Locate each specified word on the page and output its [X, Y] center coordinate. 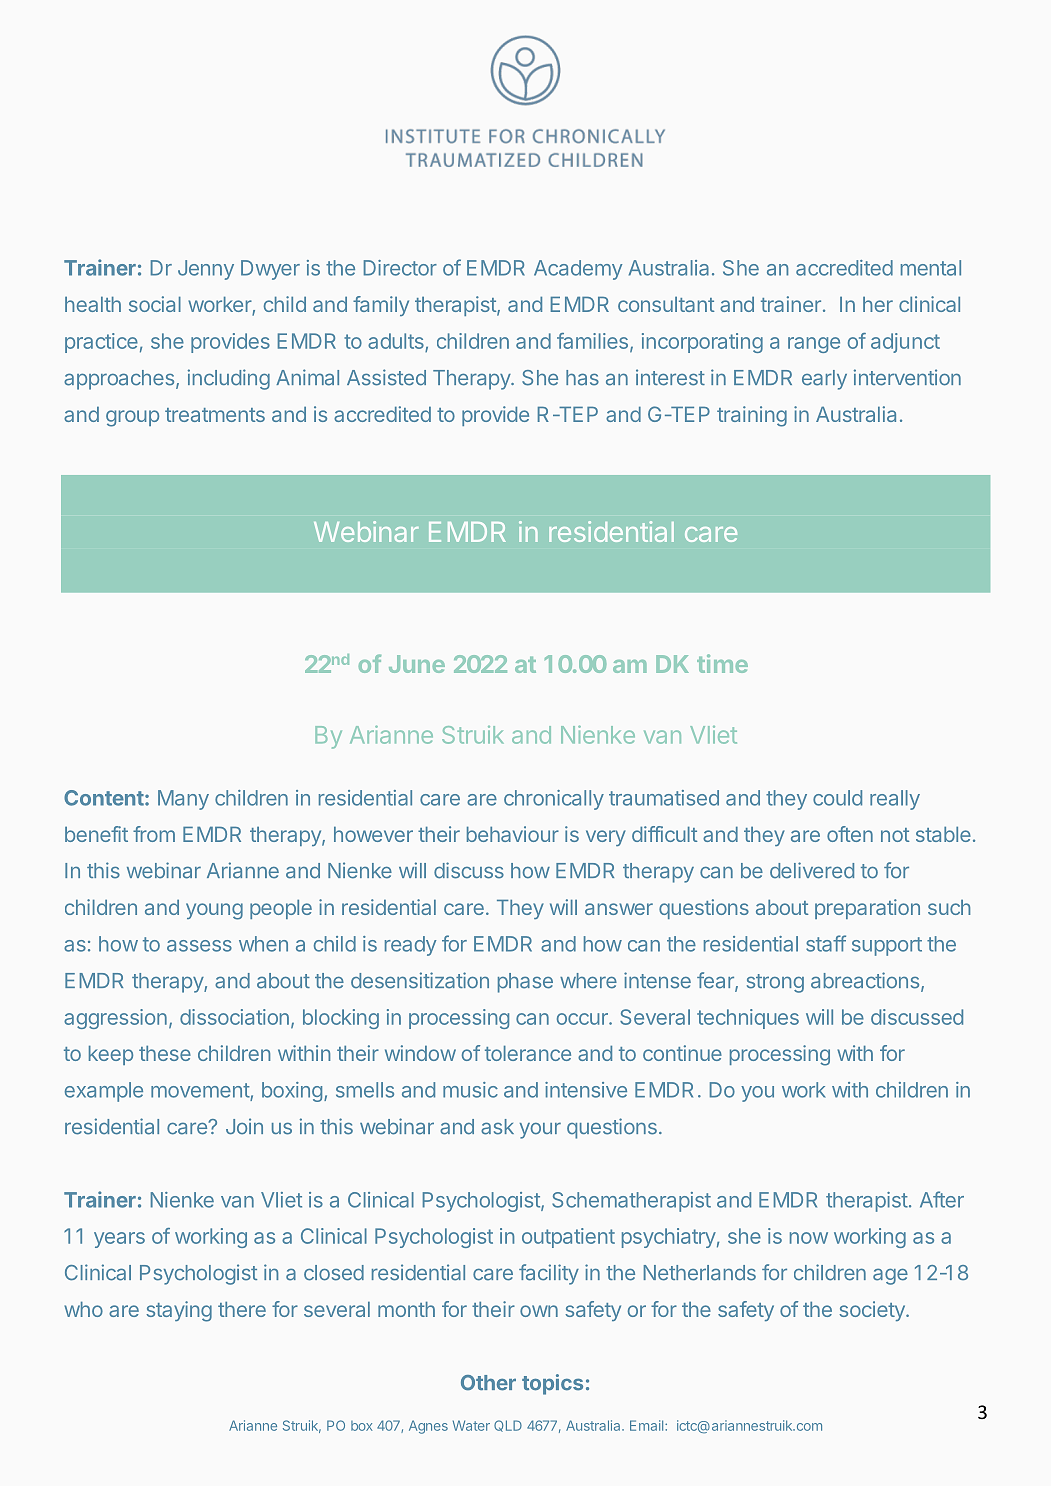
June [417, 664]
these [165, 1053]
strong [775, 983]
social [155, 304]
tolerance [528, 1053]
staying [179, 1311]
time [722, 663]
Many [183, 800]
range [814, 345]
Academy [578, 270]
